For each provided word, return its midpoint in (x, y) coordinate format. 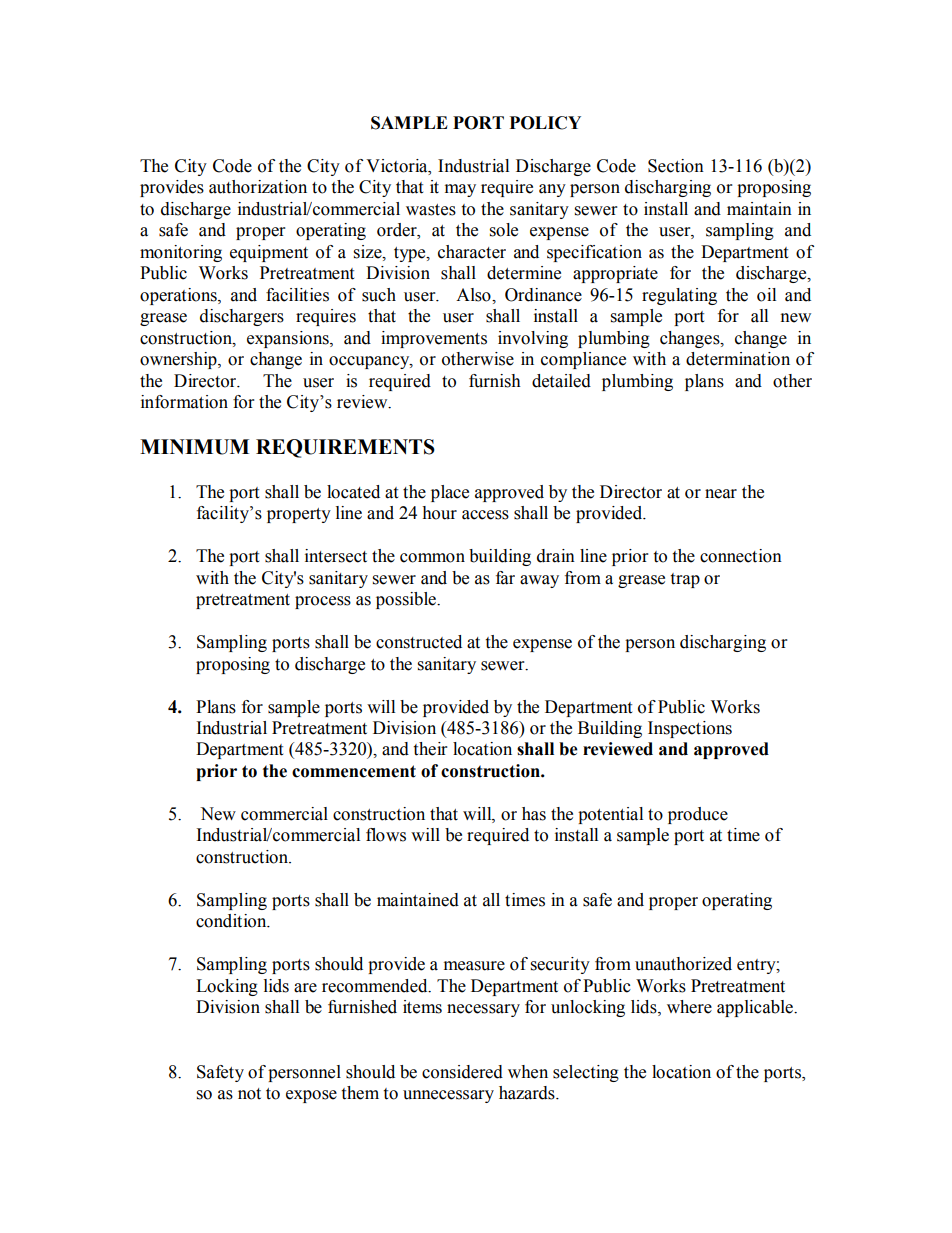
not (249, 1094)
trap (685, 580)
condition (232, 921)
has (534, 814)
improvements (434, 339)
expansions (289, 339)
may (460, 190)
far (505, 578)
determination (738, 359)
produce (698, 815)
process (323, 602)
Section (676, 166)
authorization (258, 187)
